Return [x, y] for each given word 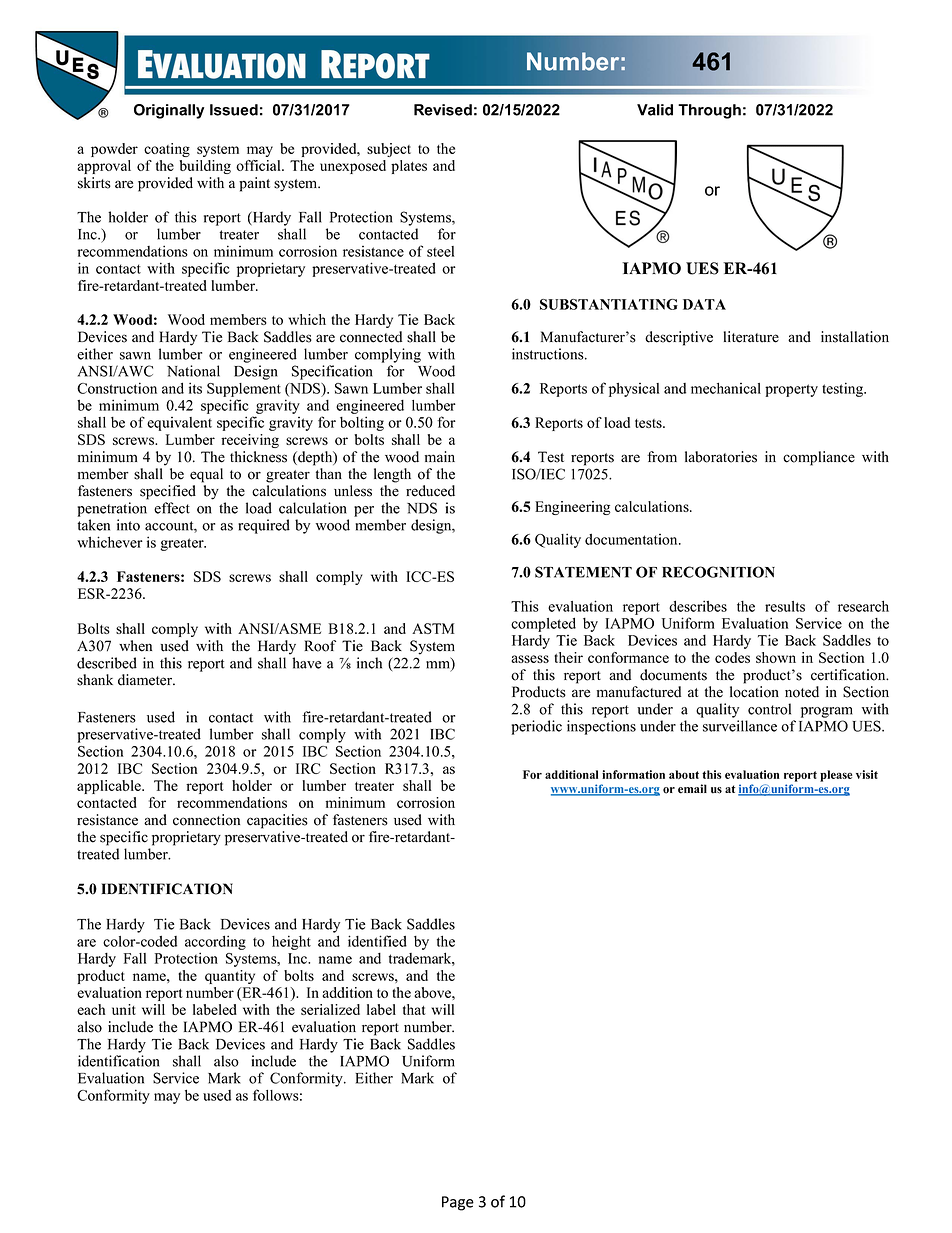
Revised [443, 110]
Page [458, 1203]
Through [709, 111]
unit [124, 1009]
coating [167, 150]
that [414, 1009]
